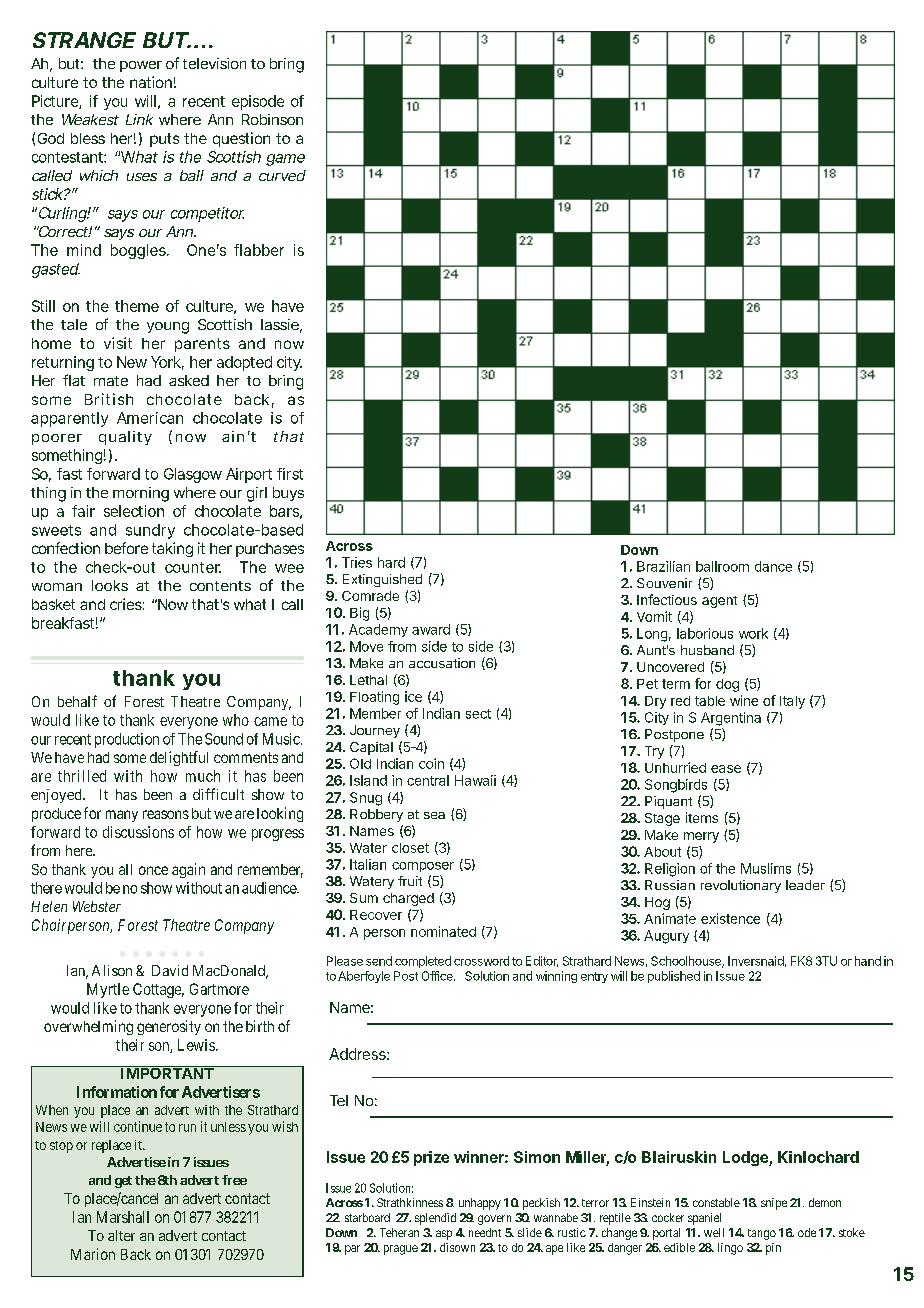 The width and height of the document is (924, 1308). What do you see at coordinates (141, 494) in the document?
I see `morning` at bounding box center [141, 494].
